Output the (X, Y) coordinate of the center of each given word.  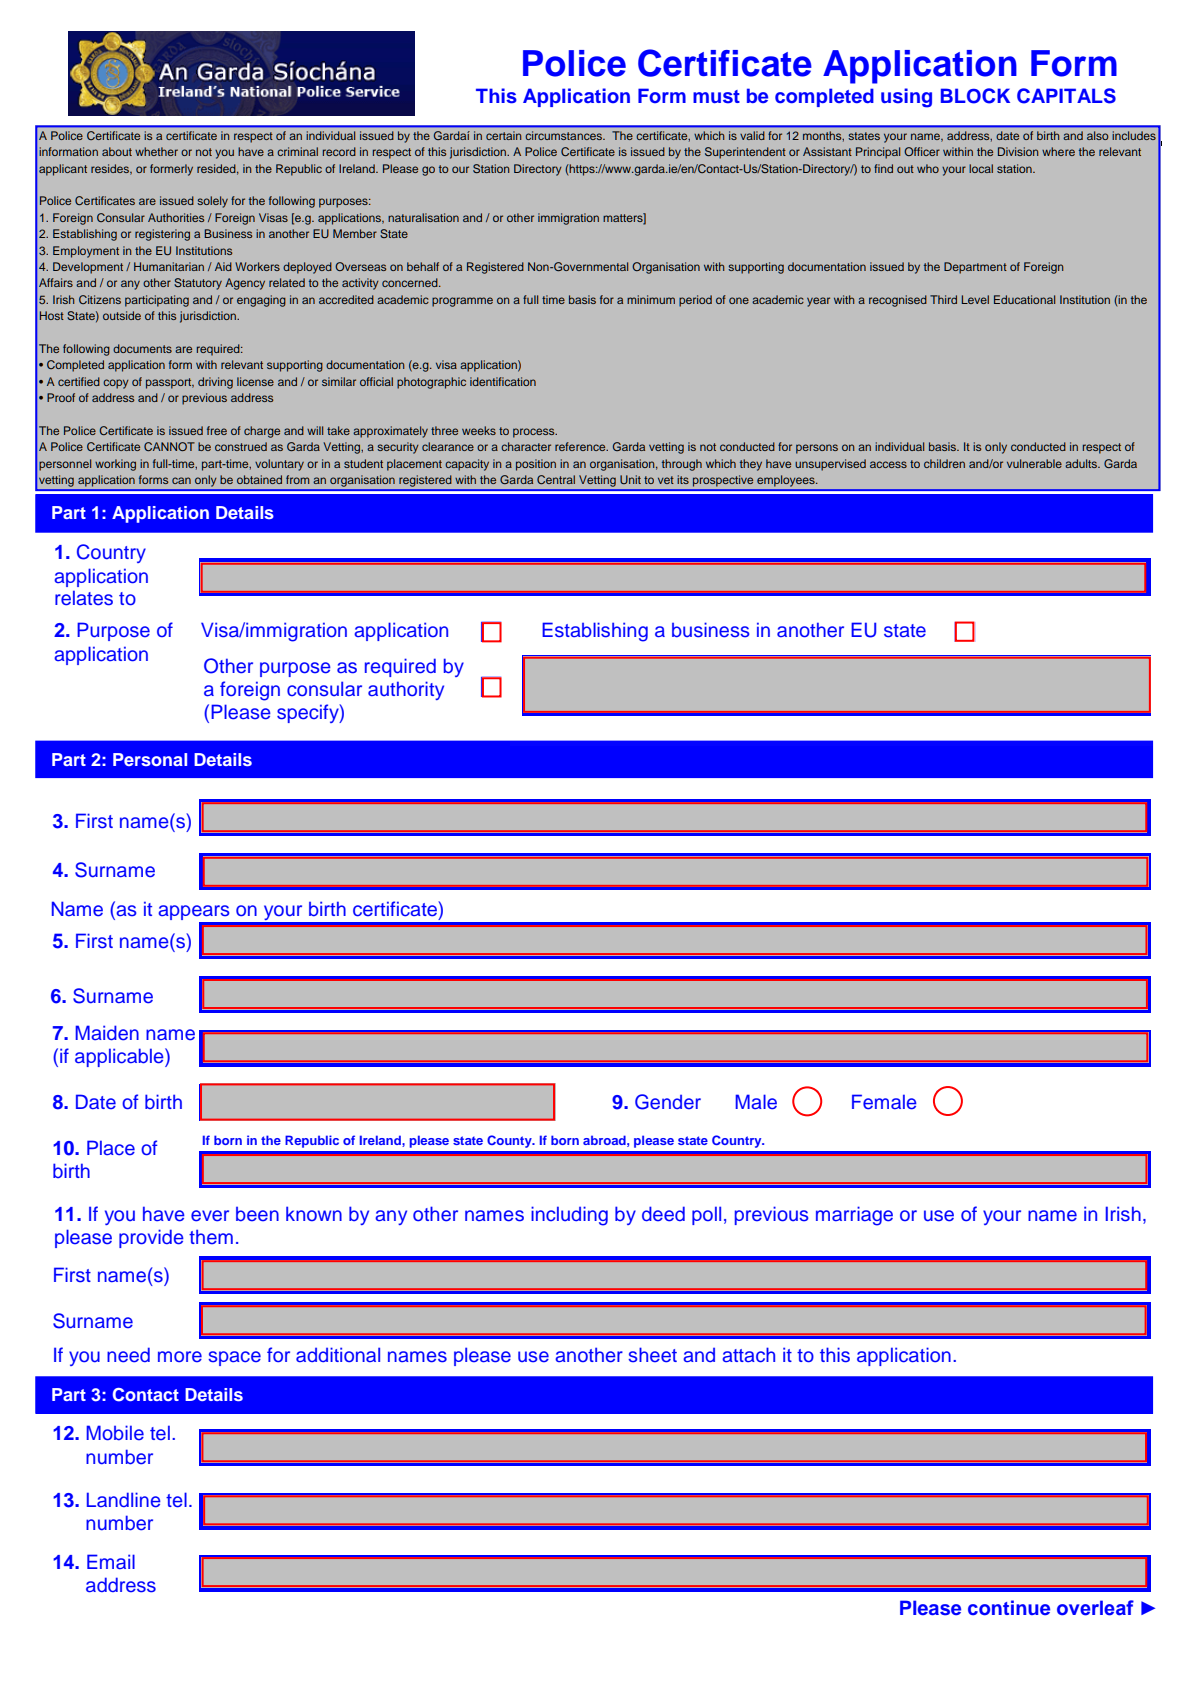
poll (706, 1215)
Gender (668, 1102)
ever (210, 1216)
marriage (854, 1216)
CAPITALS (1066, 96)
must (716, 97)
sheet (652, 1355)
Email (111, 1561)
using (906, 98)
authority (406, 690)
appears (194, 912)
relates (84, 598)
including (569, 1216)
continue (1009, 1608)
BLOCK (975, 96)
